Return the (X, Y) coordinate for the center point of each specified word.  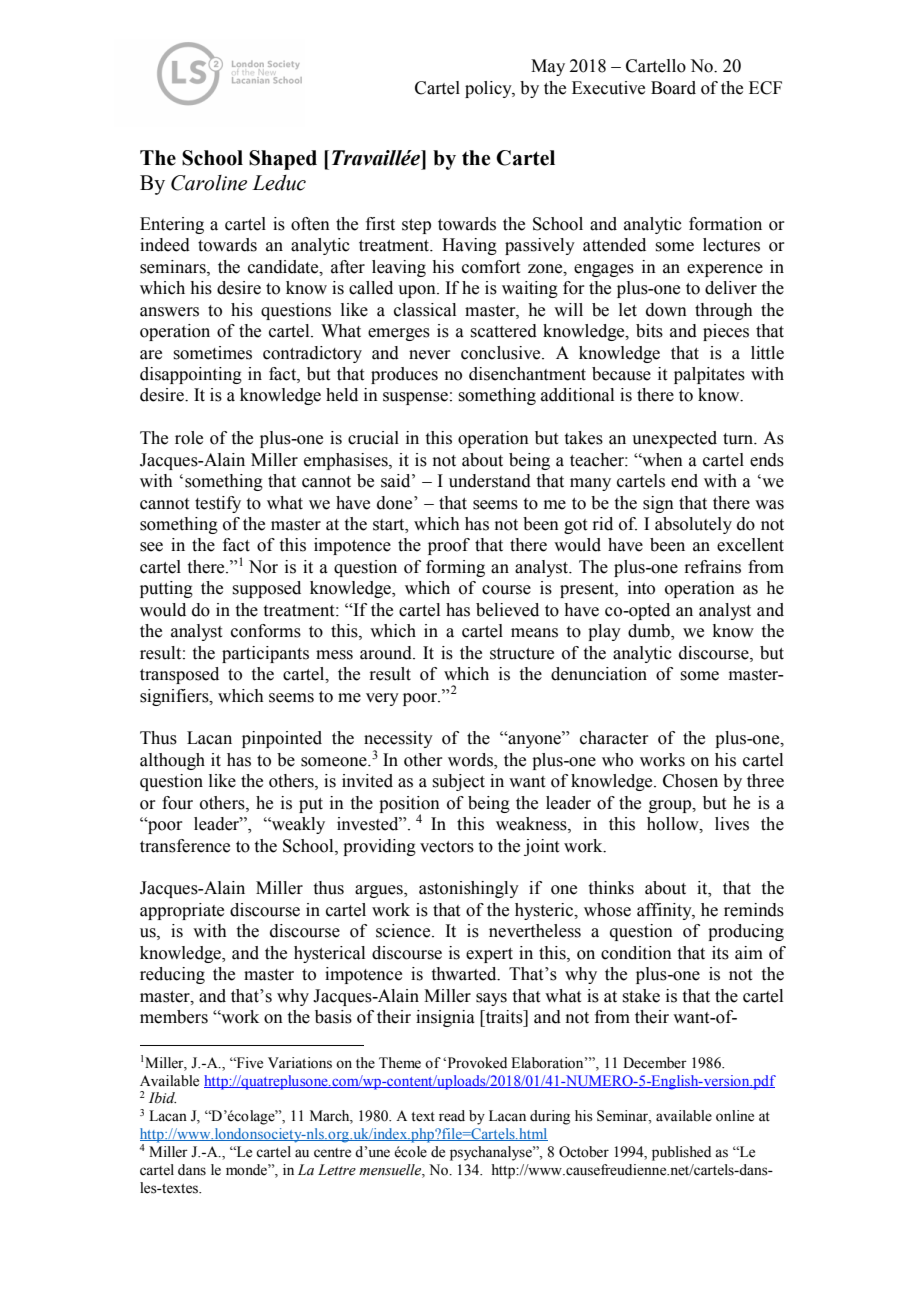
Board (673, 88)
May (548, 67)
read (452, 1116)
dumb (650, 632)
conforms (266, 631)
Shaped (283, 160)
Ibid (162, 1097)
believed (507, 610)
